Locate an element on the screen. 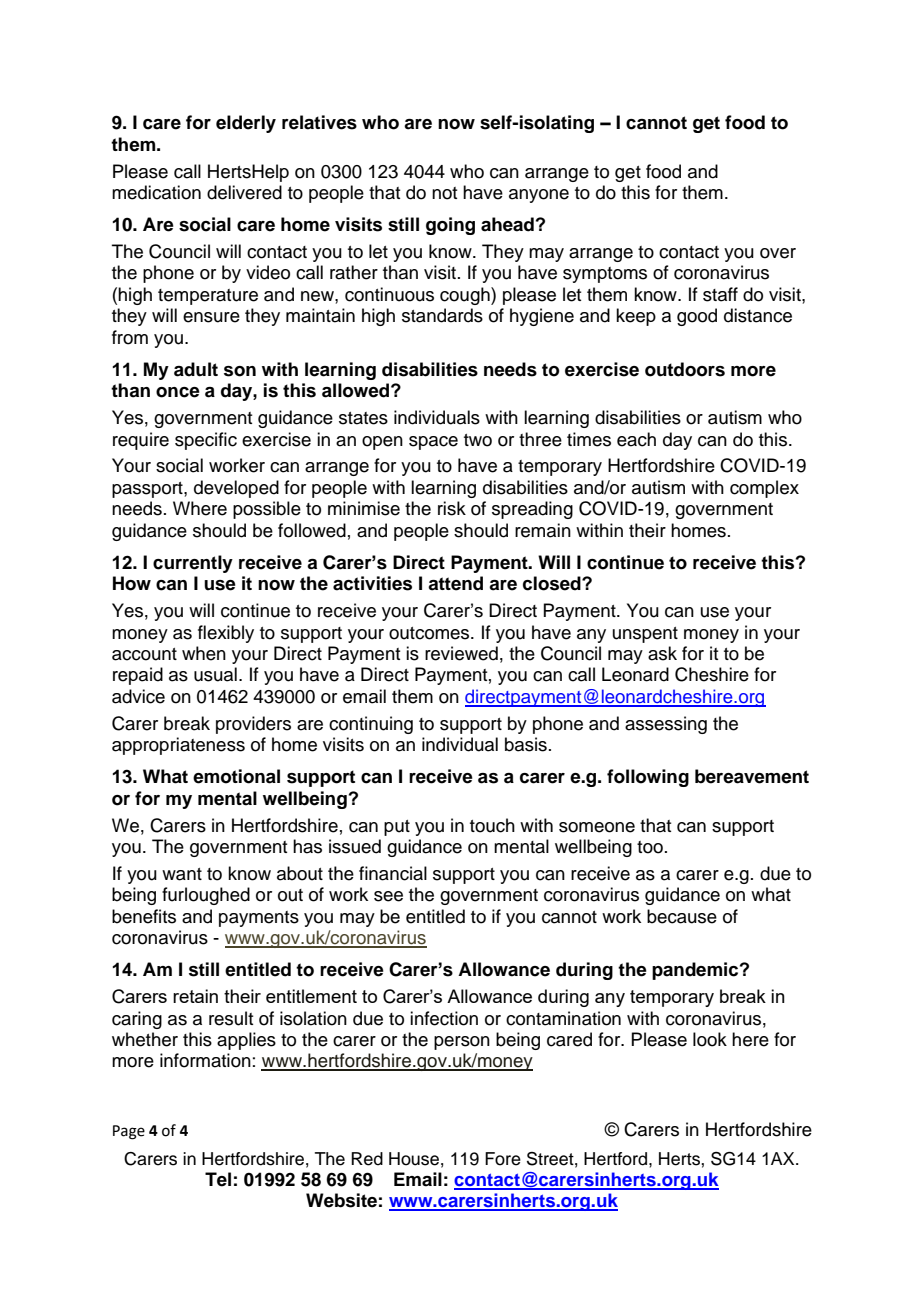 This screenshot has height=1308, width=924. infection is located at coordinates (444, 1018).
